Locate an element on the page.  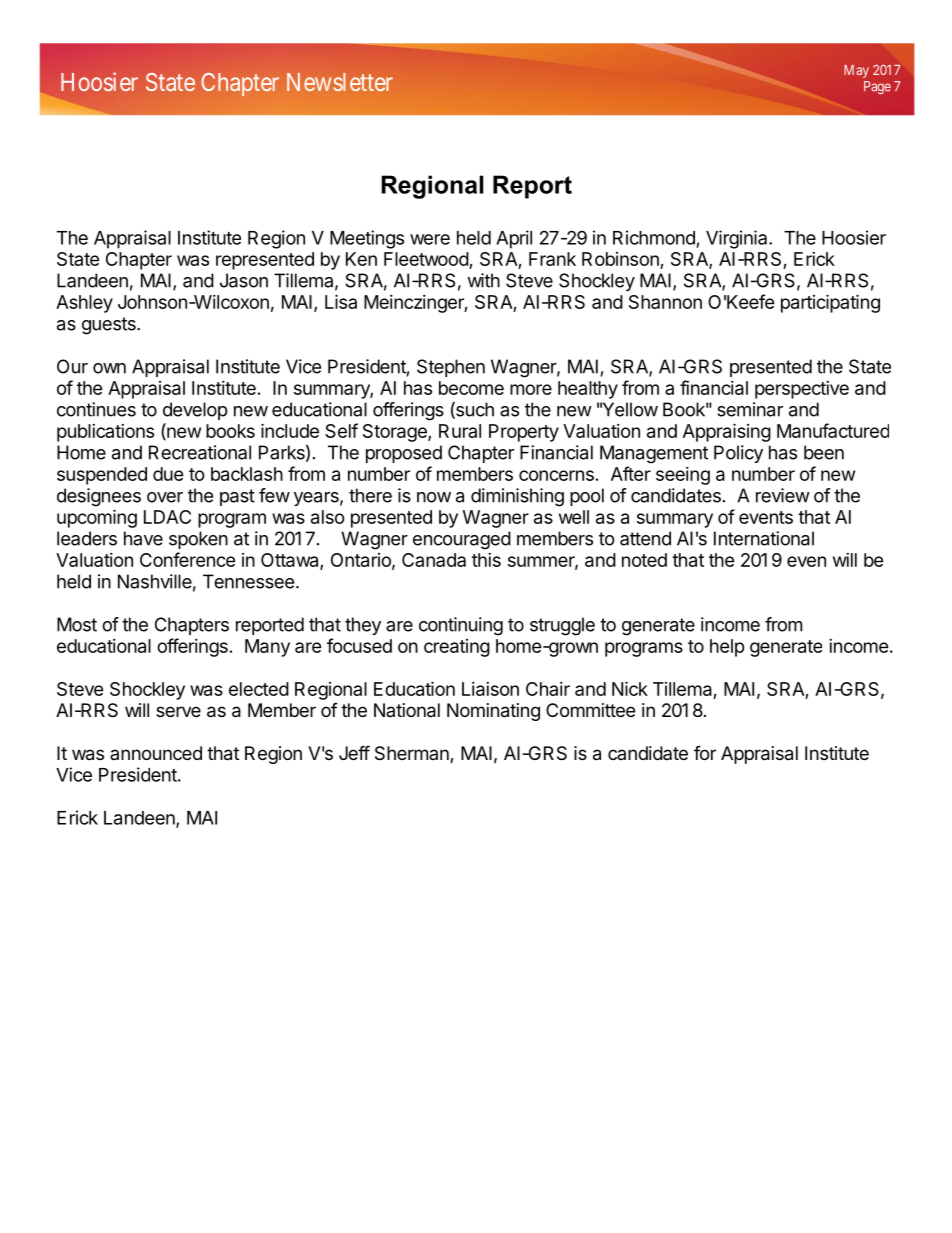
Nominating is located at coordinates (493, 712).
